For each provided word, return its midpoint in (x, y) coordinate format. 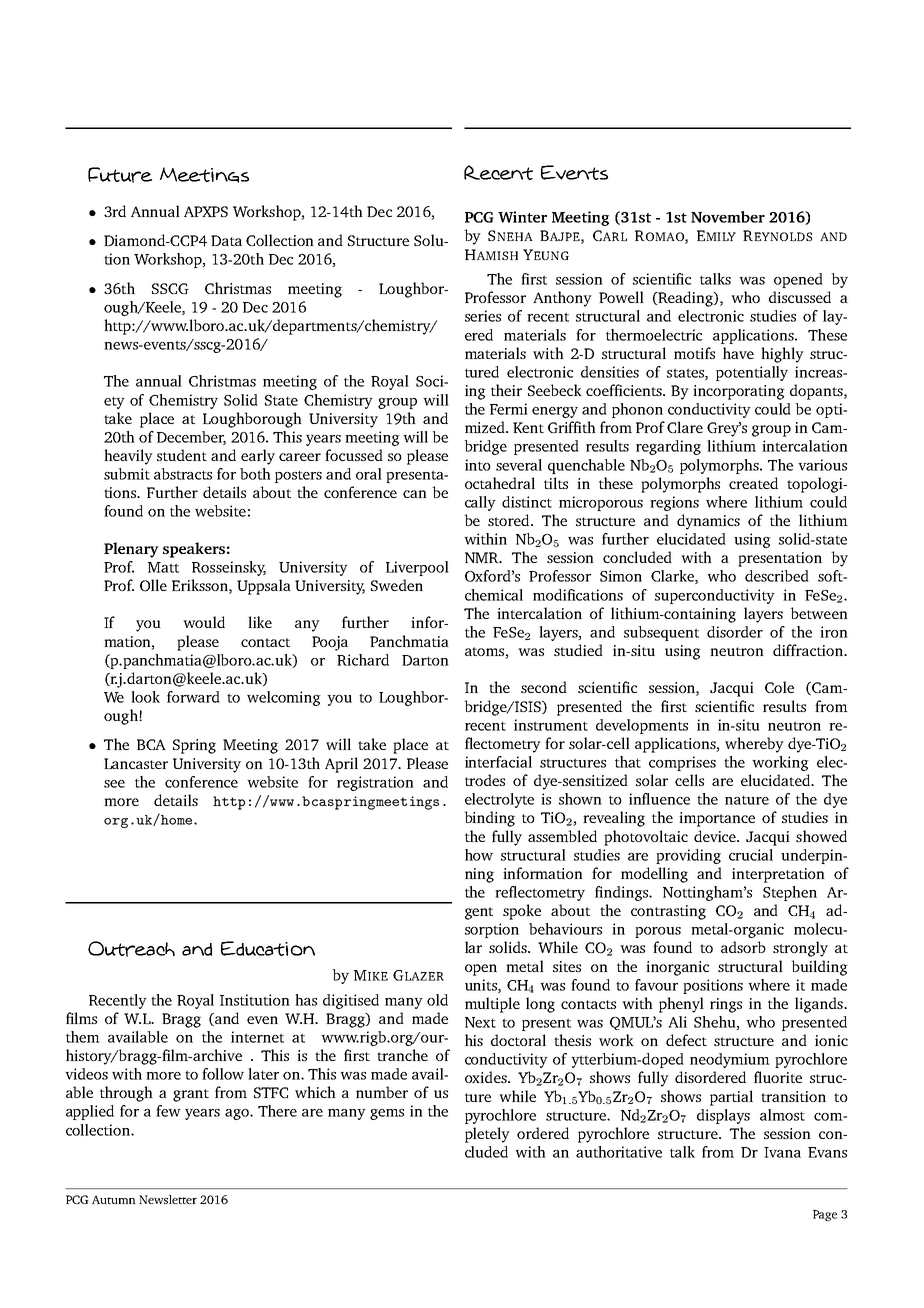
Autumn (114, 1199)
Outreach (131, 949)
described (777, 576)
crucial (751, 855)
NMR (483, 557)
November (728, 217)
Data (226, 240)
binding (489, 819)
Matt (163, 567)
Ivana (782, 1152)
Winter (522, 217)
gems (387, 1114)
